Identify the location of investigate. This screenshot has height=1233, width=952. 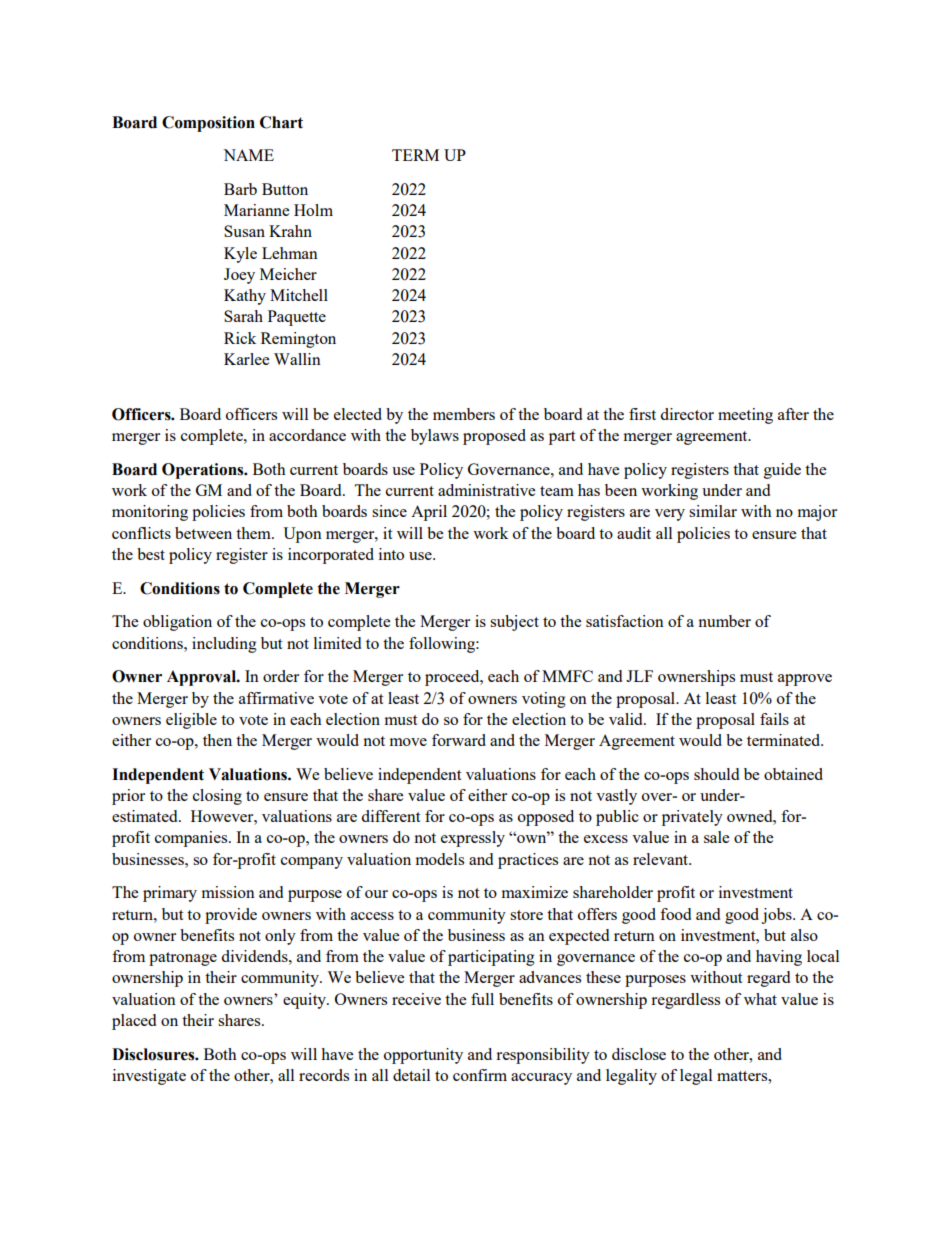
(149, 1077).
